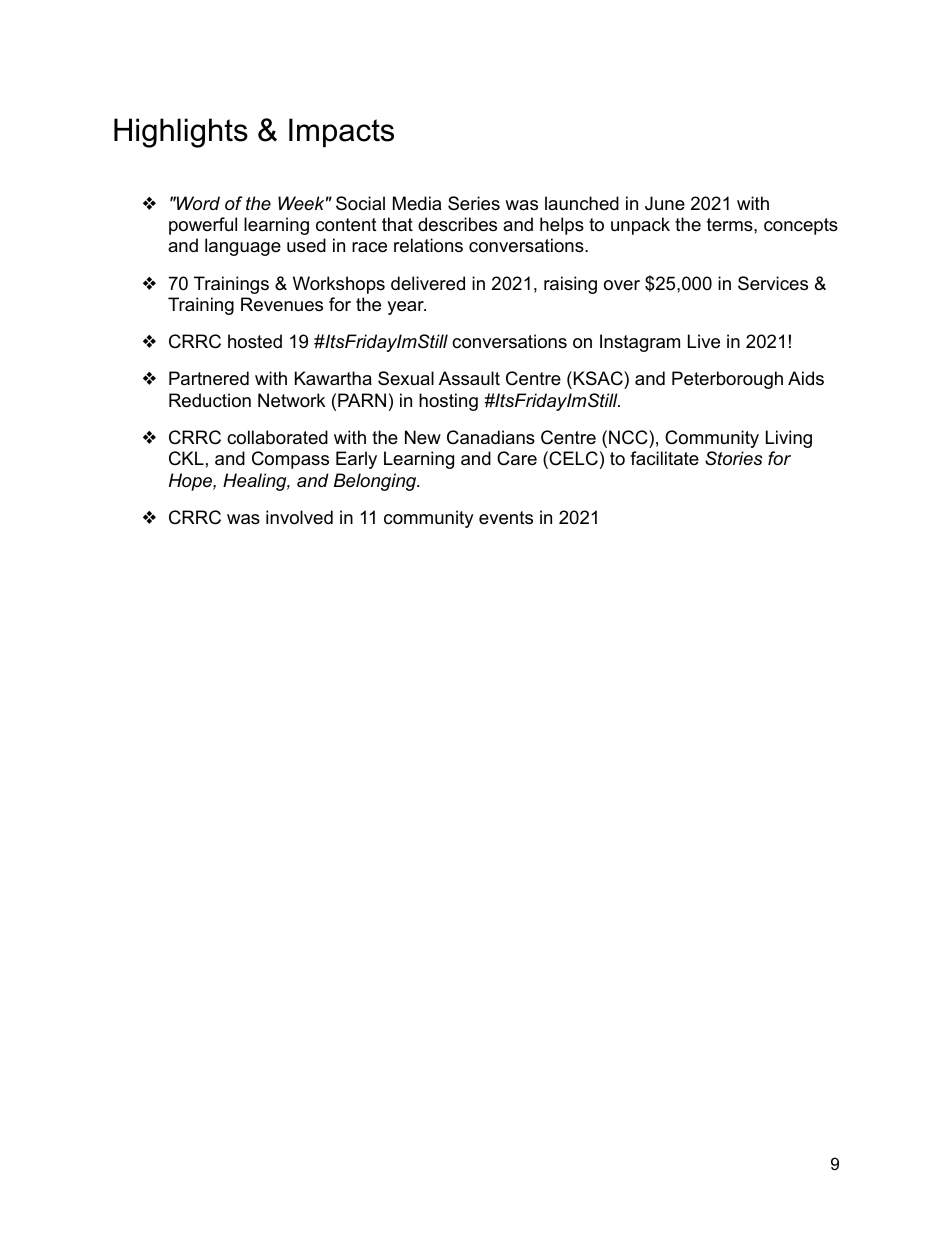 Image resolution: width=952 pixels, height=1233 pixels. Describe the element at coordinates (181, 133) in the screenshot. I see `Highlights` at that location.
